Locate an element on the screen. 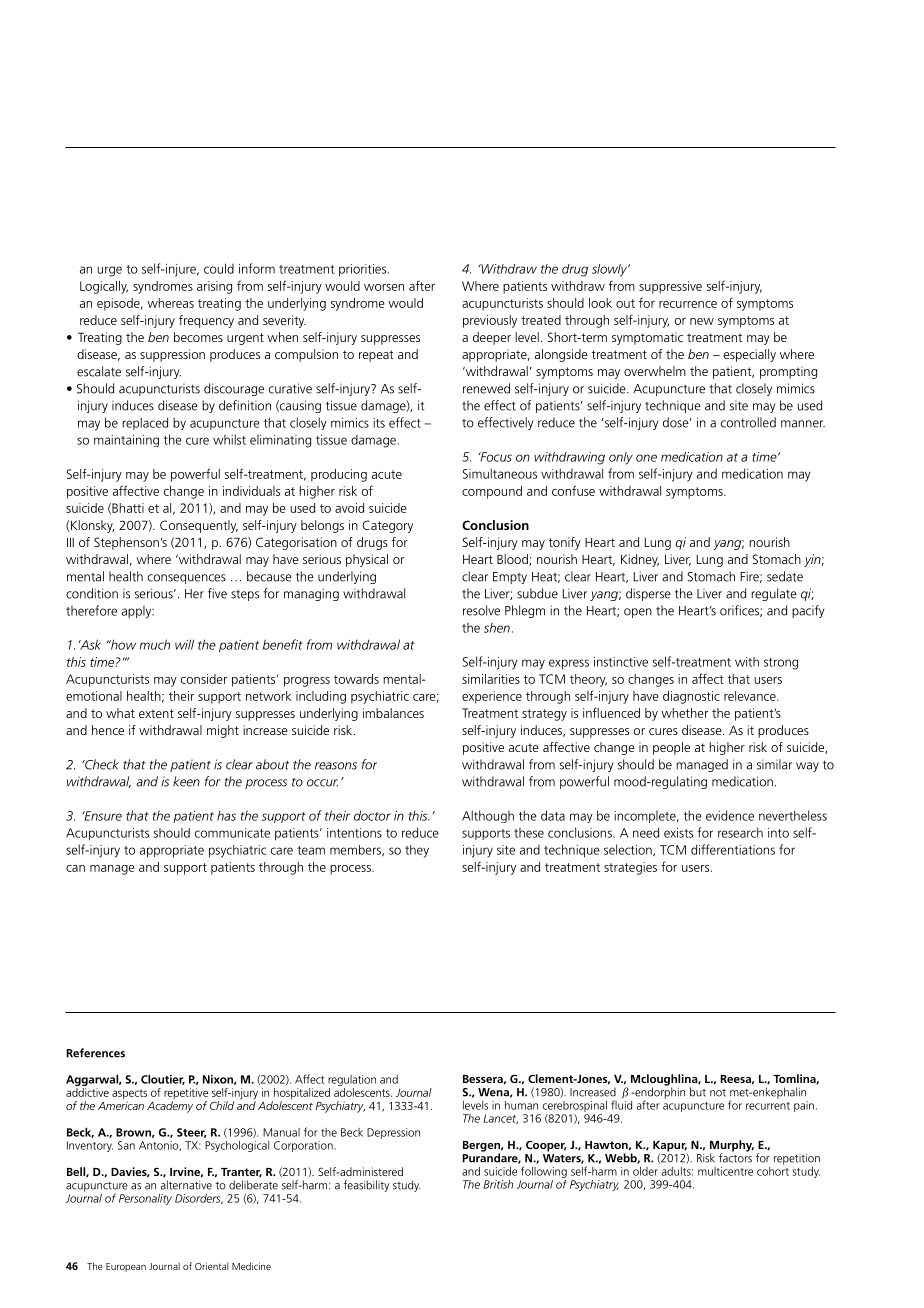  Logically is located at coordinates (104, 287).
